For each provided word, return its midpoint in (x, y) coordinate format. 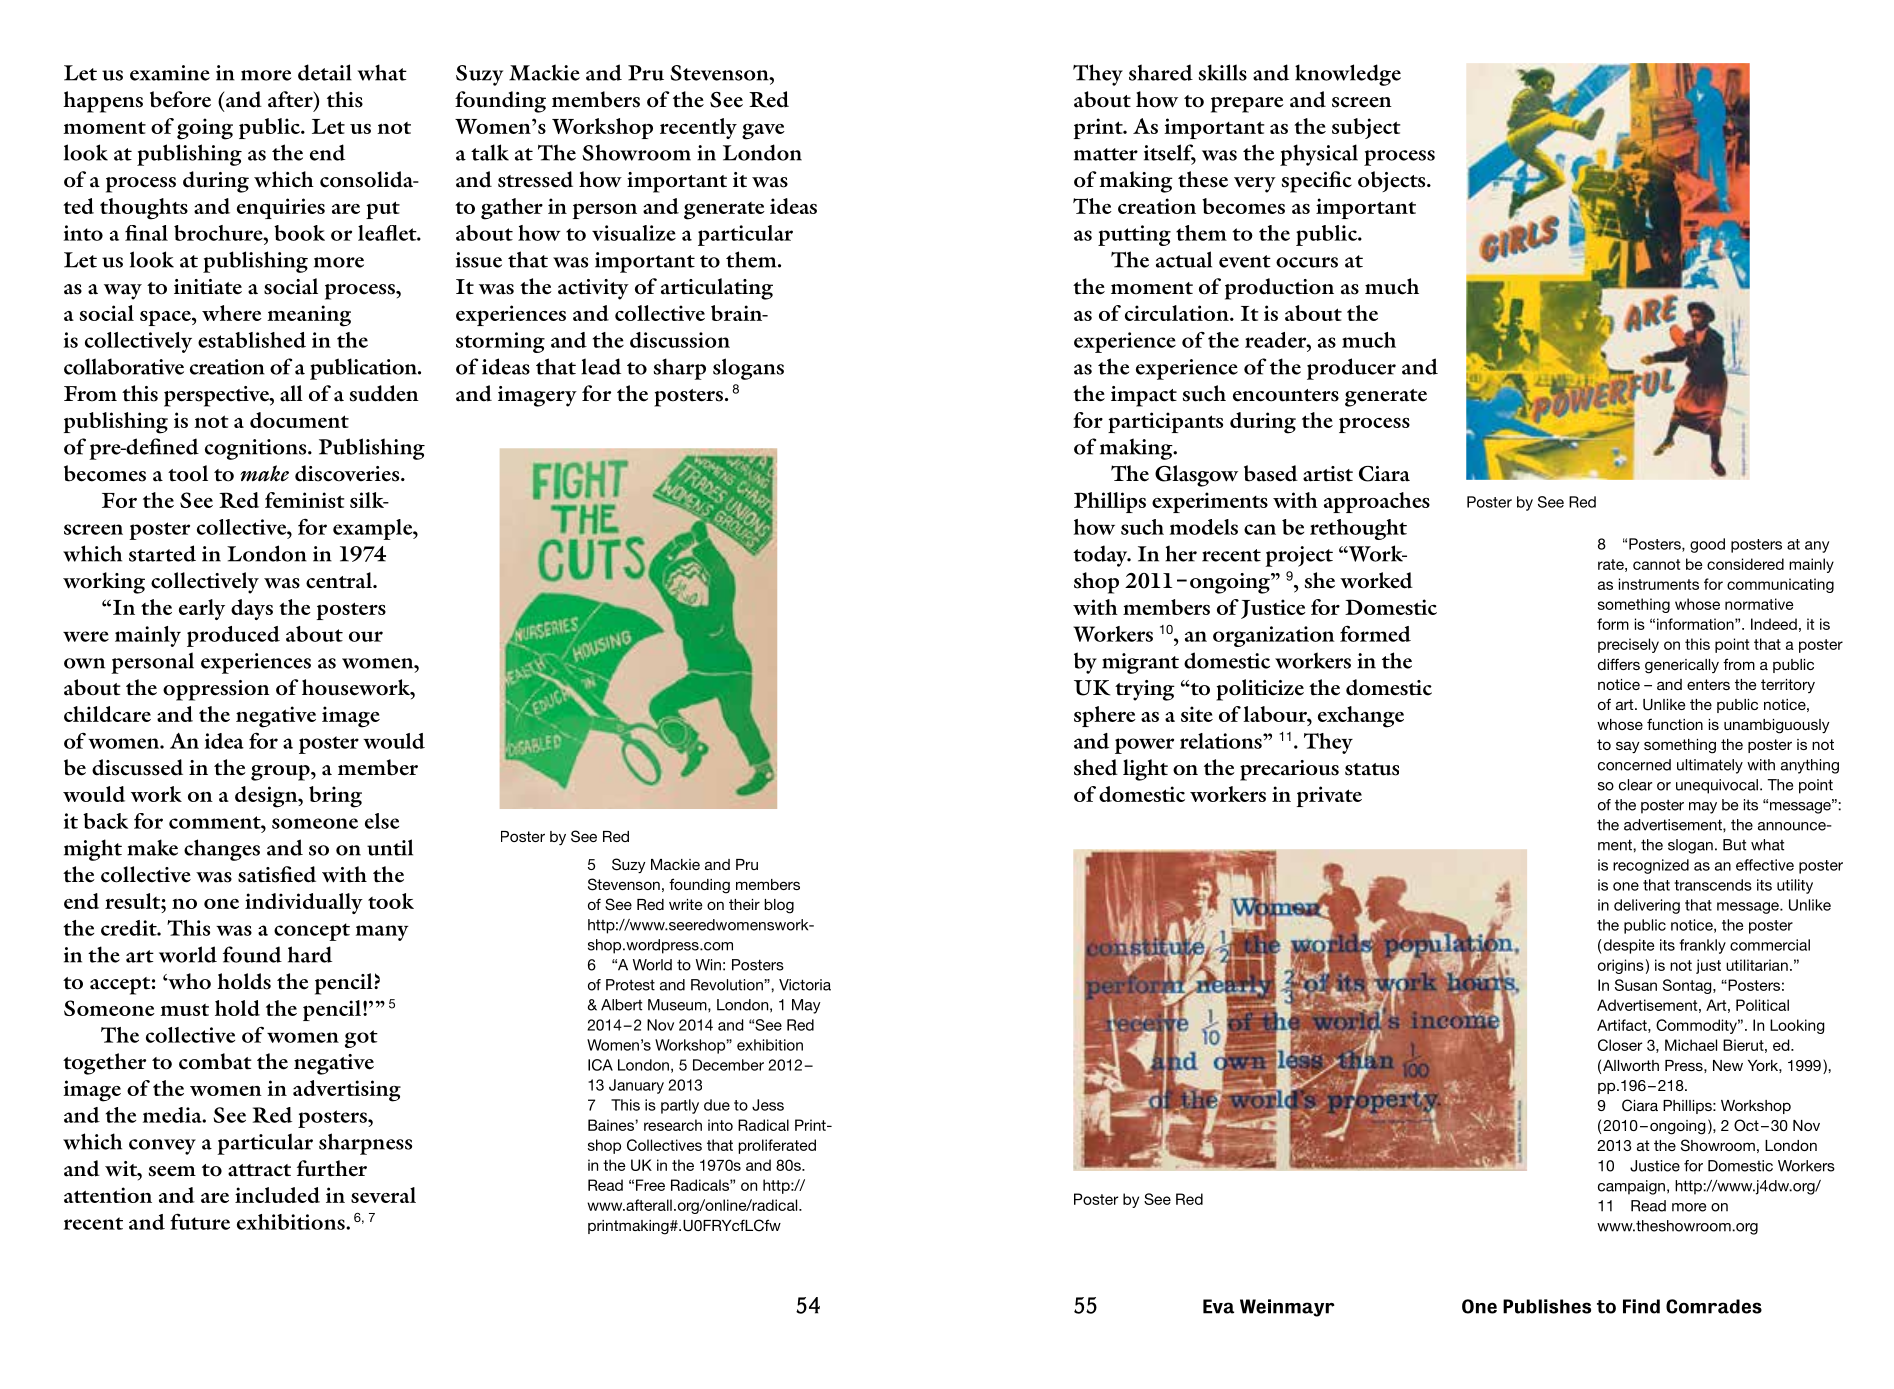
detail (325, 72)
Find (1641, 1306)
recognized (1651, 866)
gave (763, 132)
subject (1366, 128)
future (200, 1221)
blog (779, 906)
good (1707, 545)
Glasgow (1196, 476)
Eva (1218, 1306)
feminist (305, 500)
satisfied (277, 874)
